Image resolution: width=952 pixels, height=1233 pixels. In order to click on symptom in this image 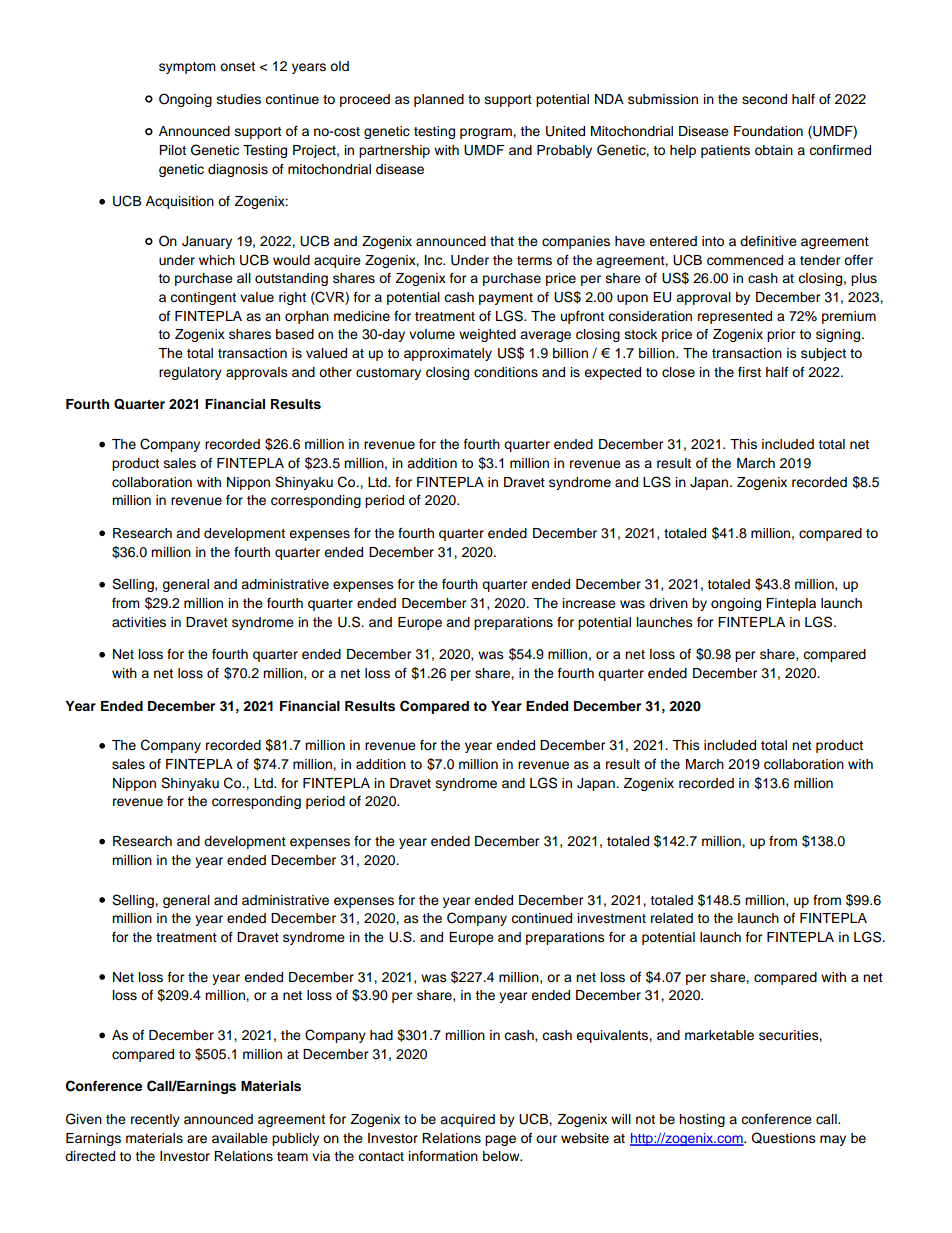, I will do `click(187, 68)`.
